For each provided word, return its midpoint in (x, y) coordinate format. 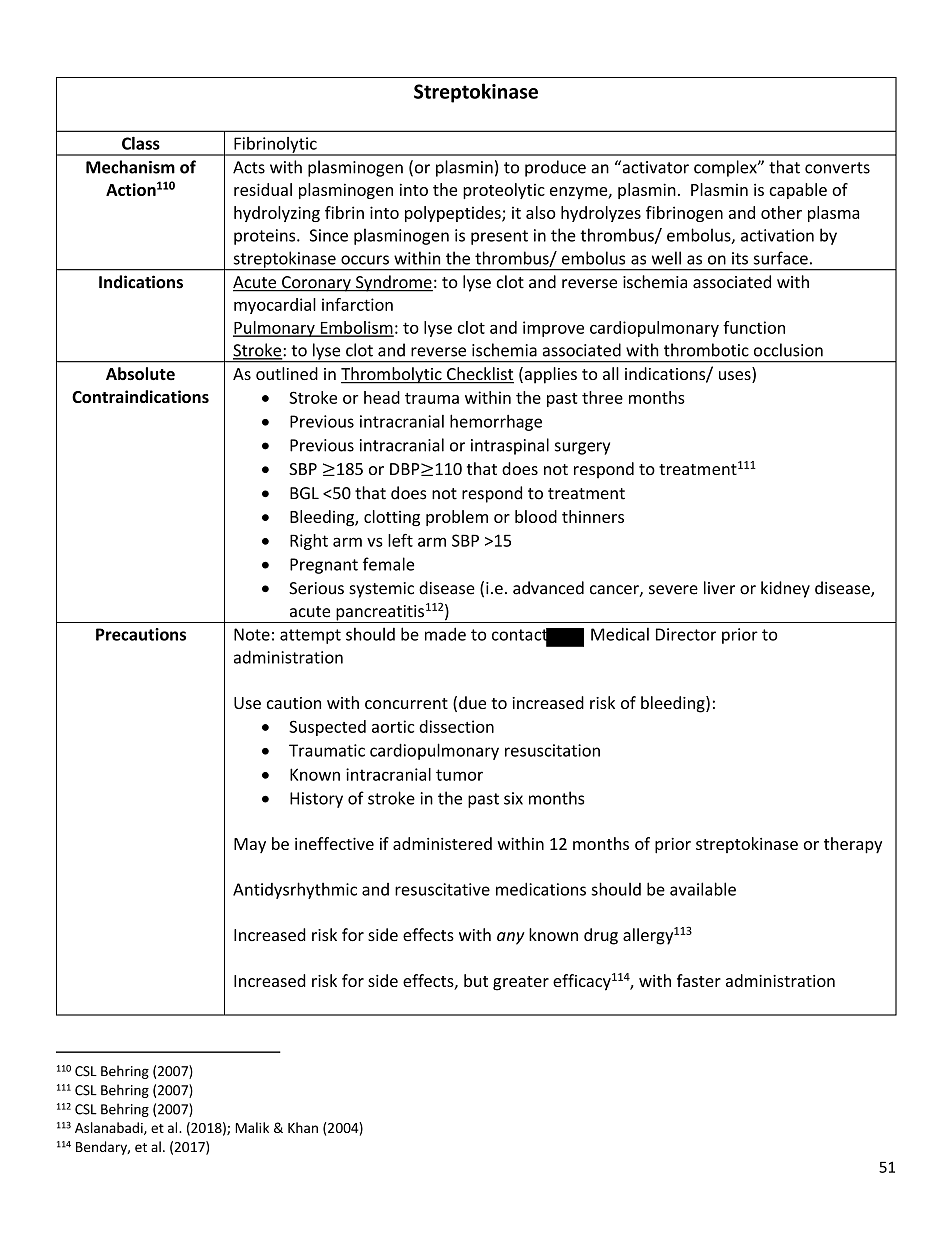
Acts (249, 167)
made (445, 634)
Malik (252, 1127)
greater (521, 983)
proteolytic (504, 191)
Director (686, 634)
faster (699, 980)
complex (726, 168)
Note (252, 634)
